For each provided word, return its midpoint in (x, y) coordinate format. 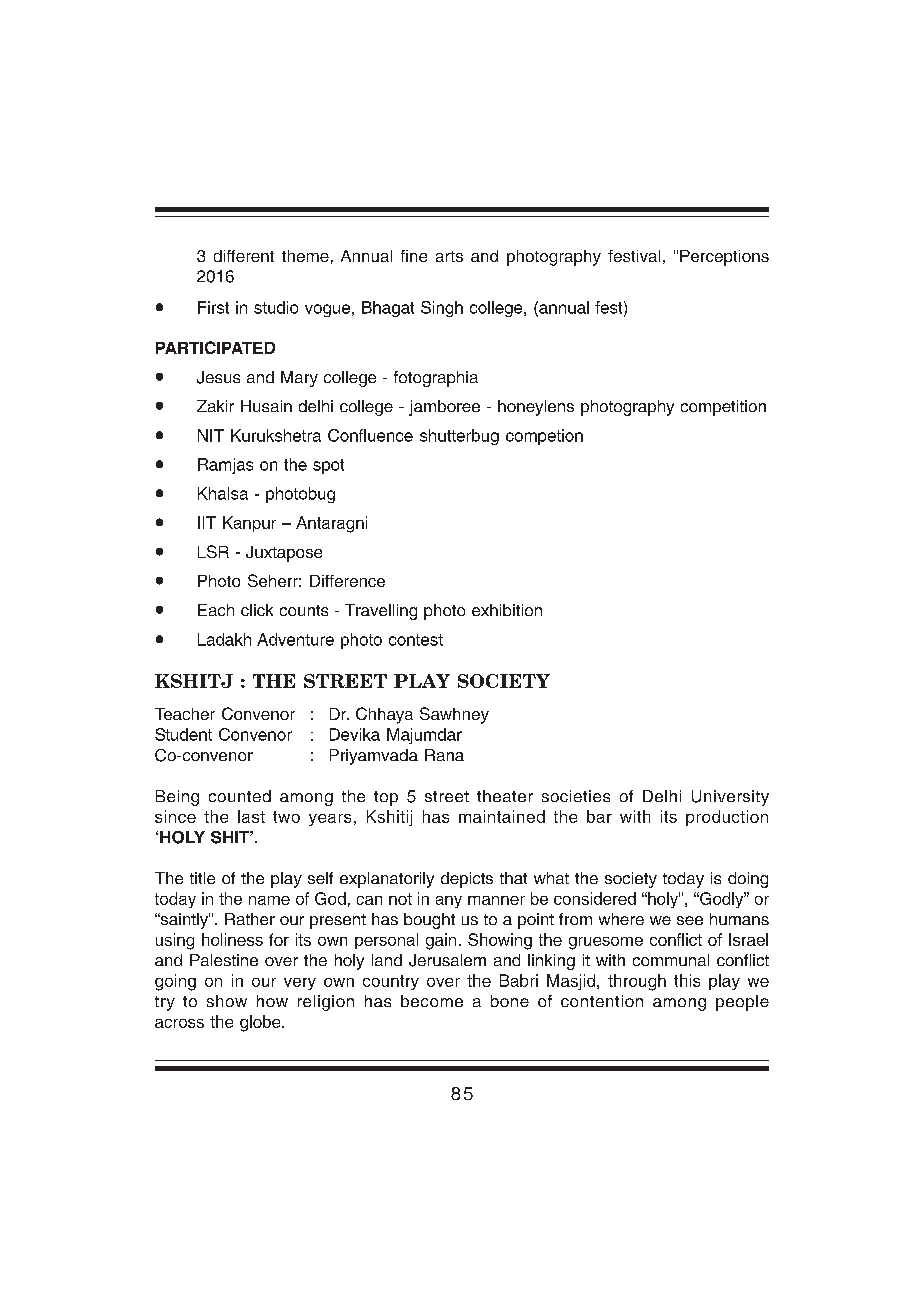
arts (449, 256)
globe (261, 1023)
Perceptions (724, 258)
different (244, 256)
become (432, 1001)
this (687, 980)
